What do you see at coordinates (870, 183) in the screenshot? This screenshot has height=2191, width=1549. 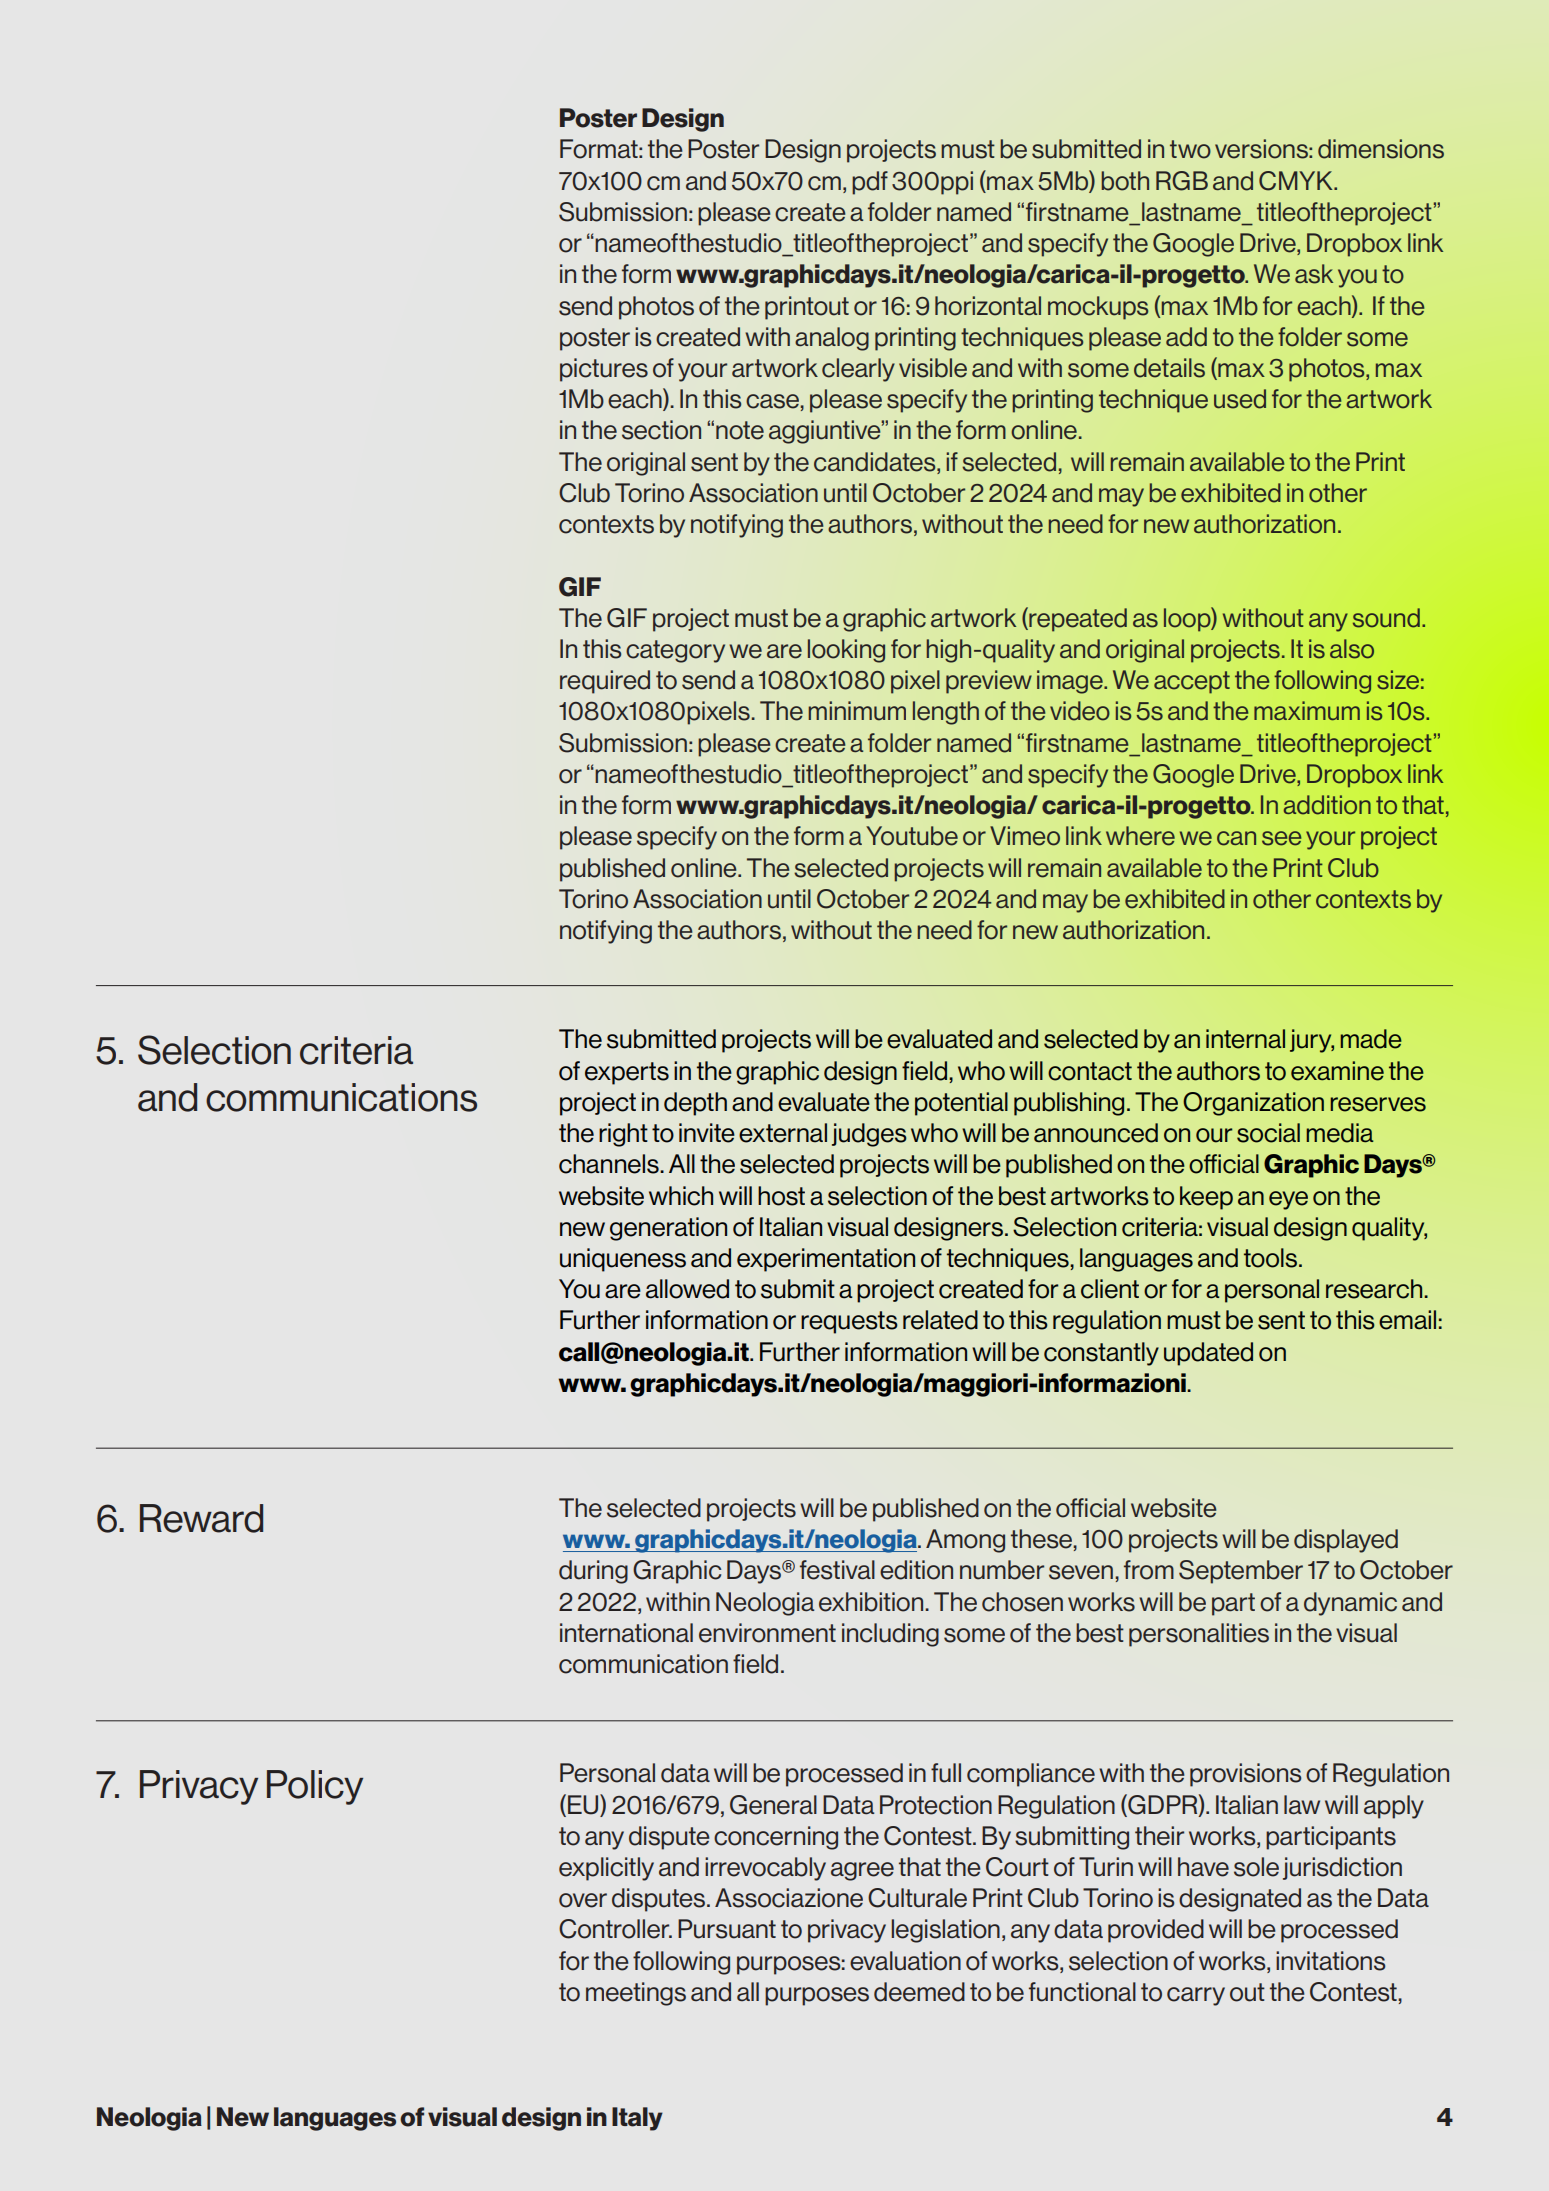 I see `pdf` at bounding box center [870, 183].
